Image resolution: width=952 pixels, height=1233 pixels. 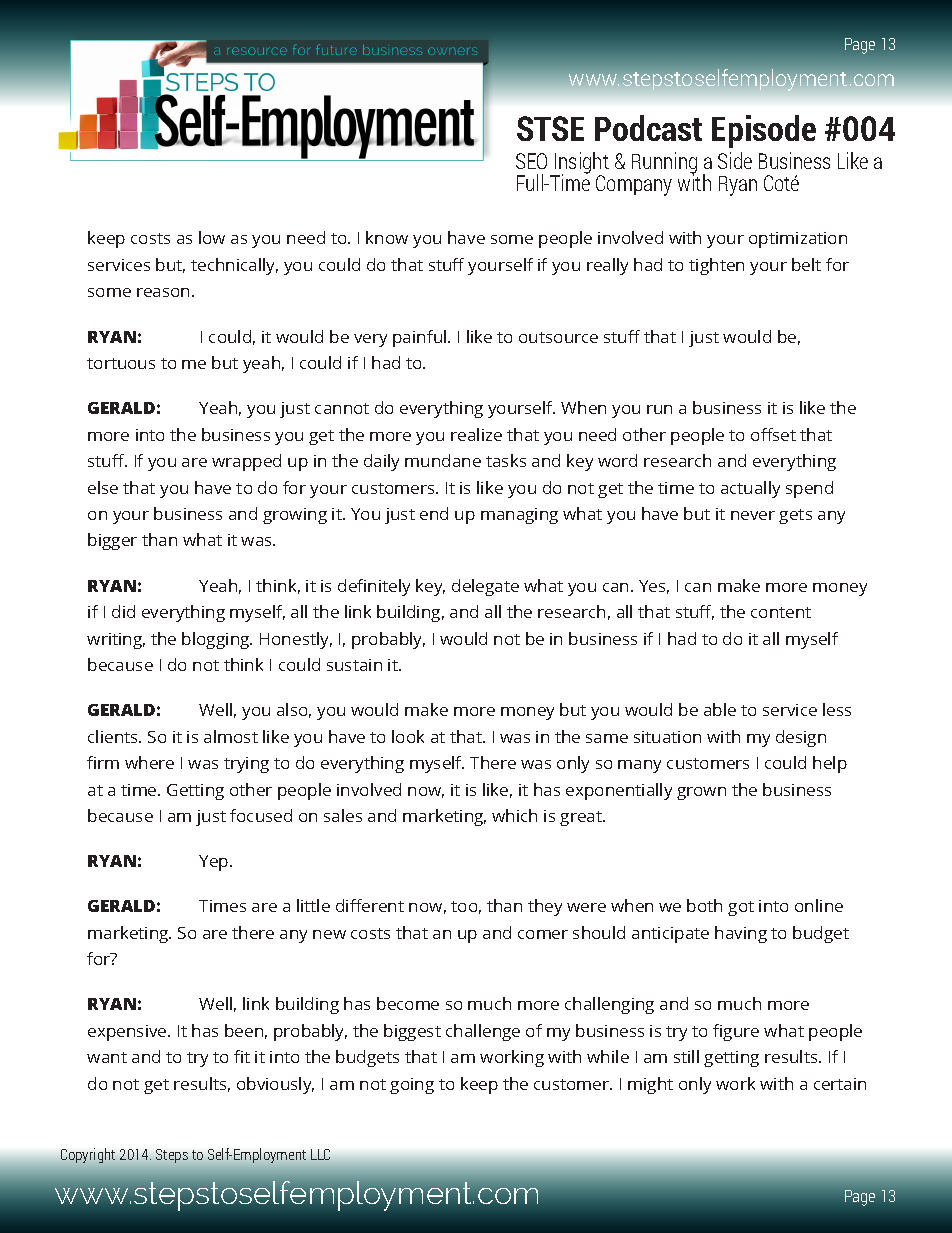 What do you see at coordinates (88, 1155) in the document?
I see `Copyright` at bounding box center [88, 1155].
